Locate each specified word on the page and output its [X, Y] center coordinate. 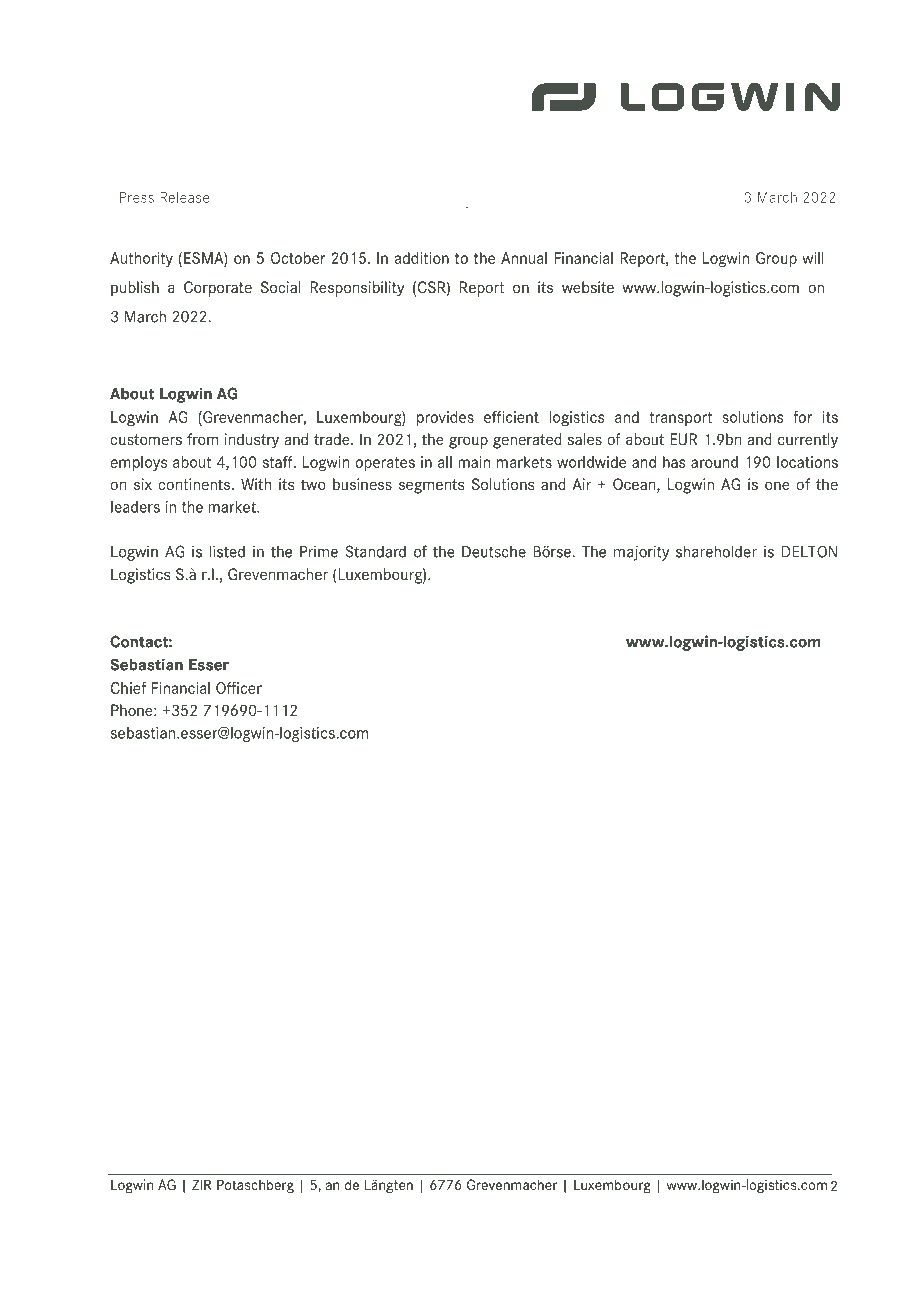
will [813, 258]
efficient [511, 417]
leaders [135, 507]
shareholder [716, 551]
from [202, 439]
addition [422, 258]
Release [185, 197]
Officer [239, 688]
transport [681, 419]
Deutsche [494, 552]
